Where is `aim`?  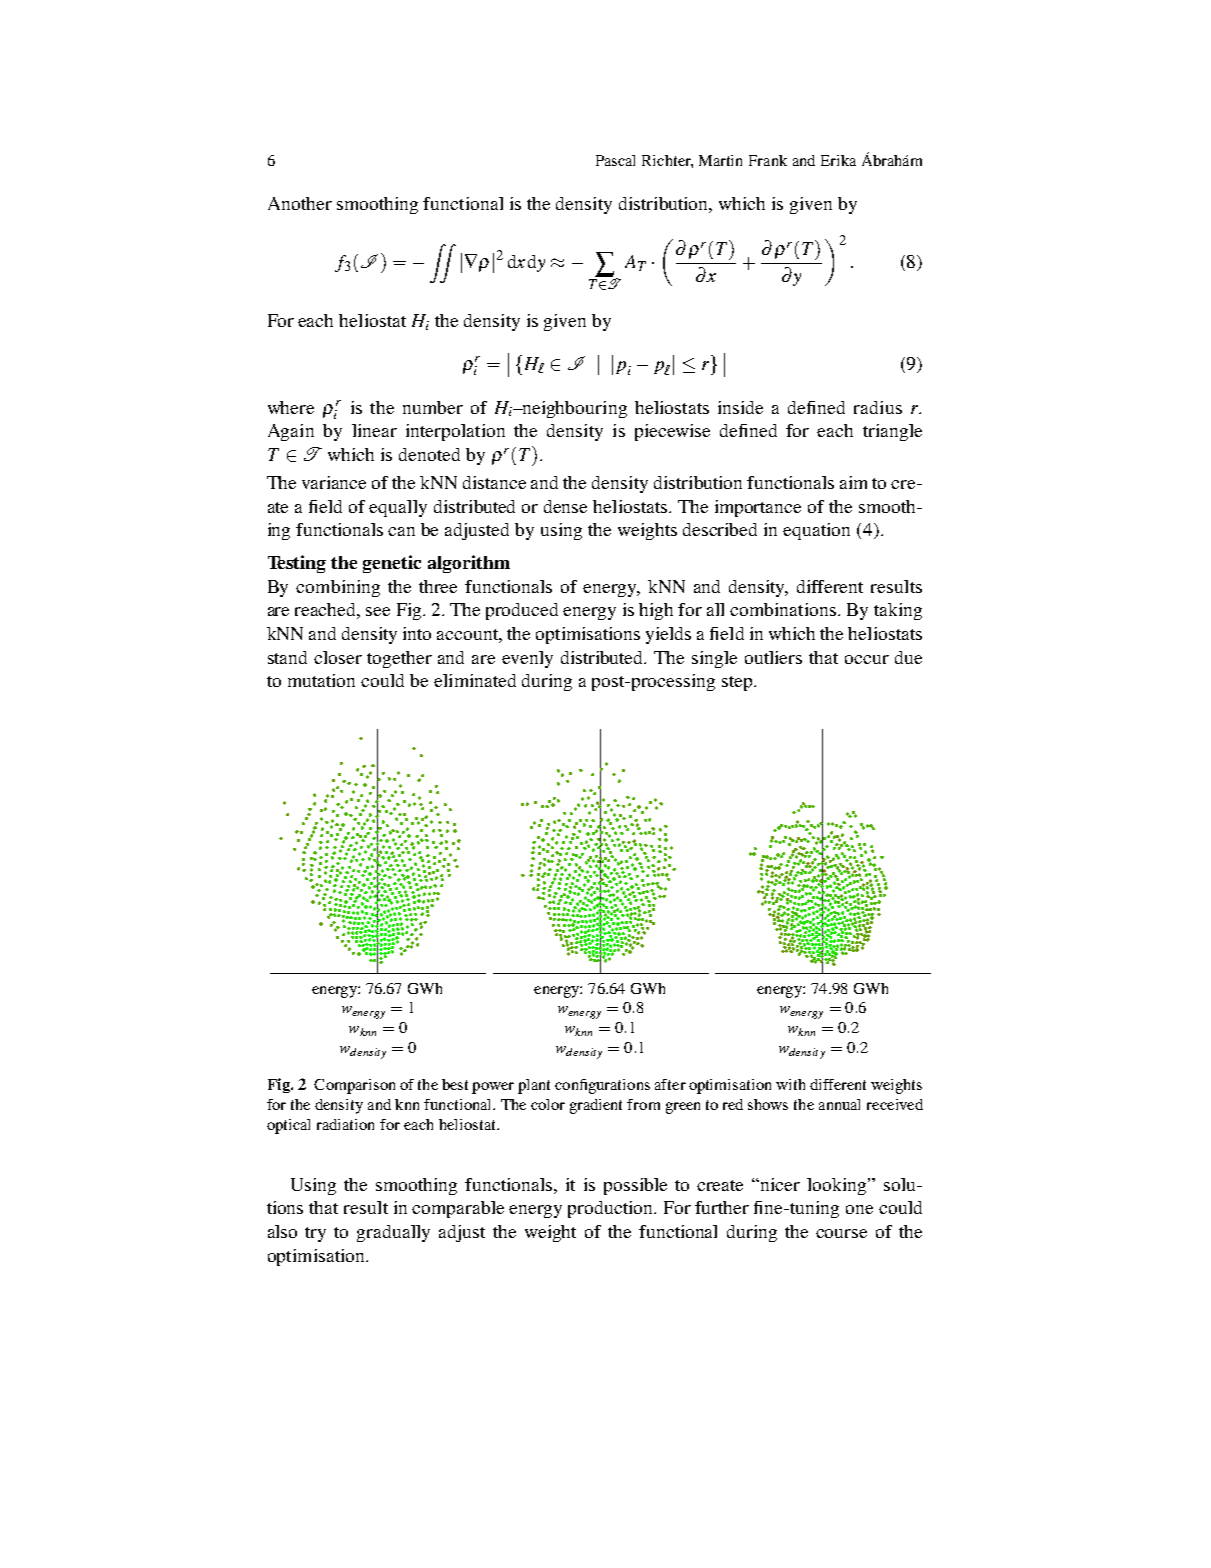
aim is located at coordinates (853, 482).
